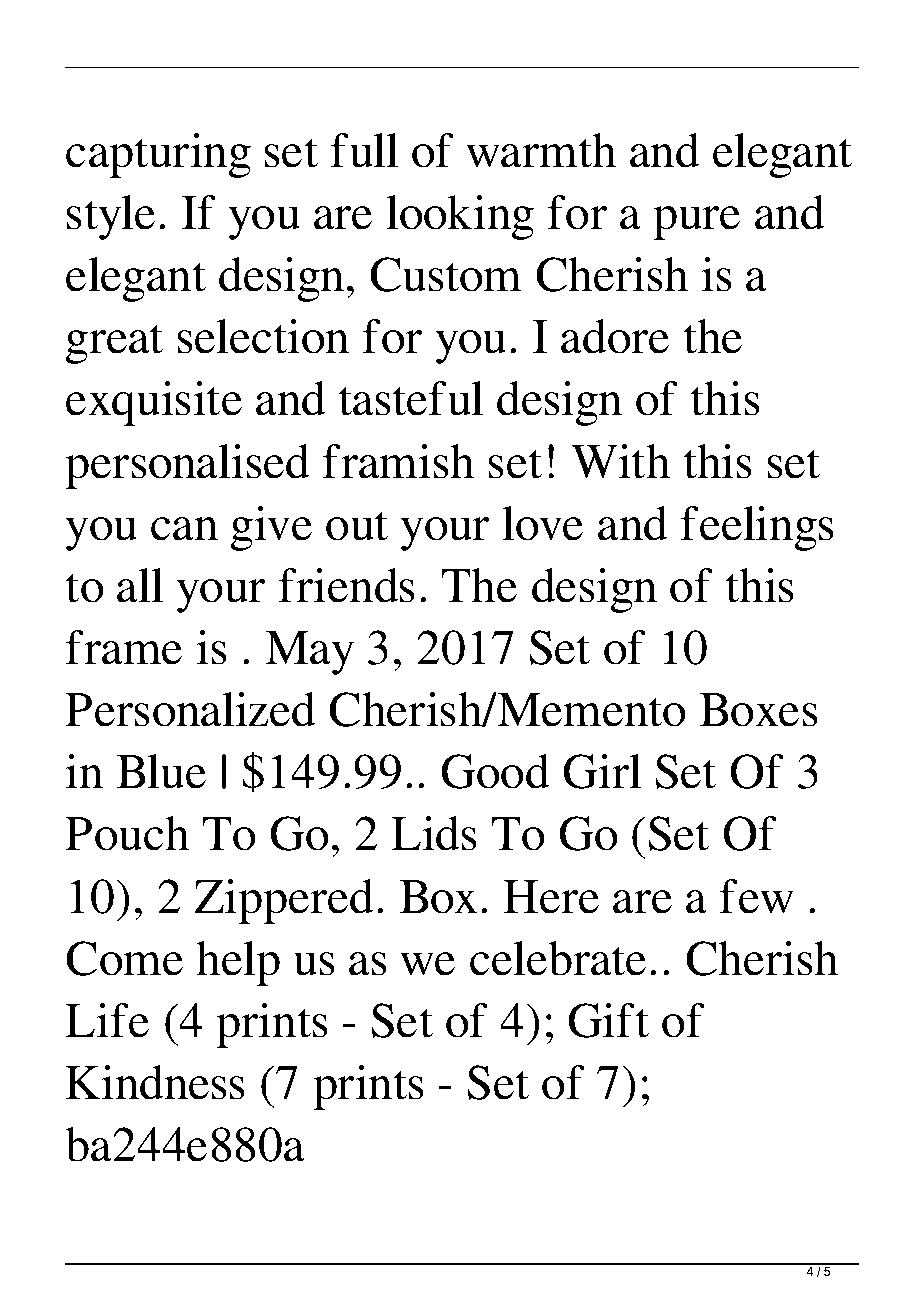 The width and height of the document is (924, 1308). What do you see at coordinates (187, 466) in the document?
I see `personalised` at bounding box center [187, 466].
